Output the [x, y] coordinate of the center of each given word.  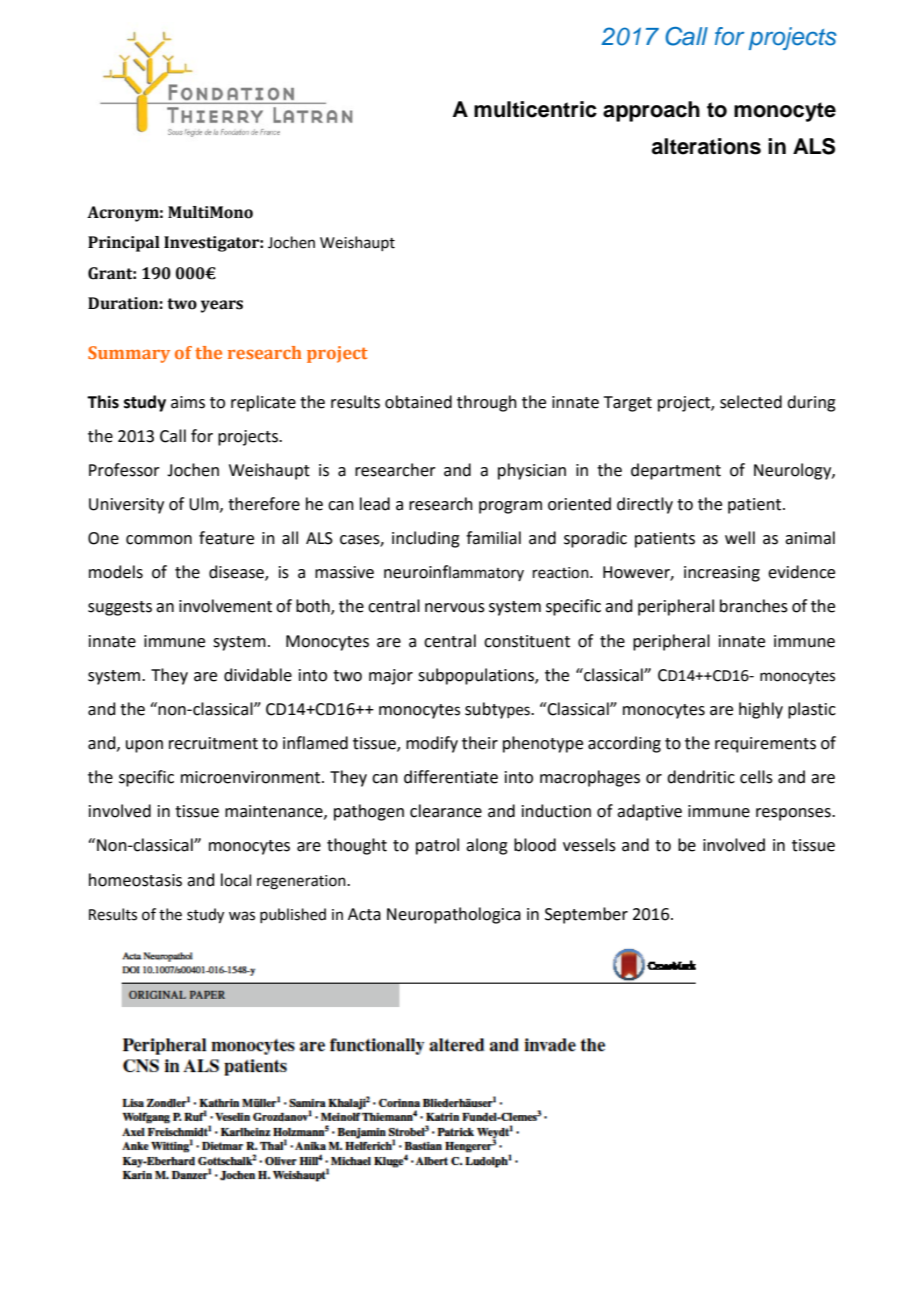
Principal [124, 244]
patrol [437, 846]
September [586, 915]
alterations [706, 146]
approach [651, 111]
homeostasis [135, 880]
